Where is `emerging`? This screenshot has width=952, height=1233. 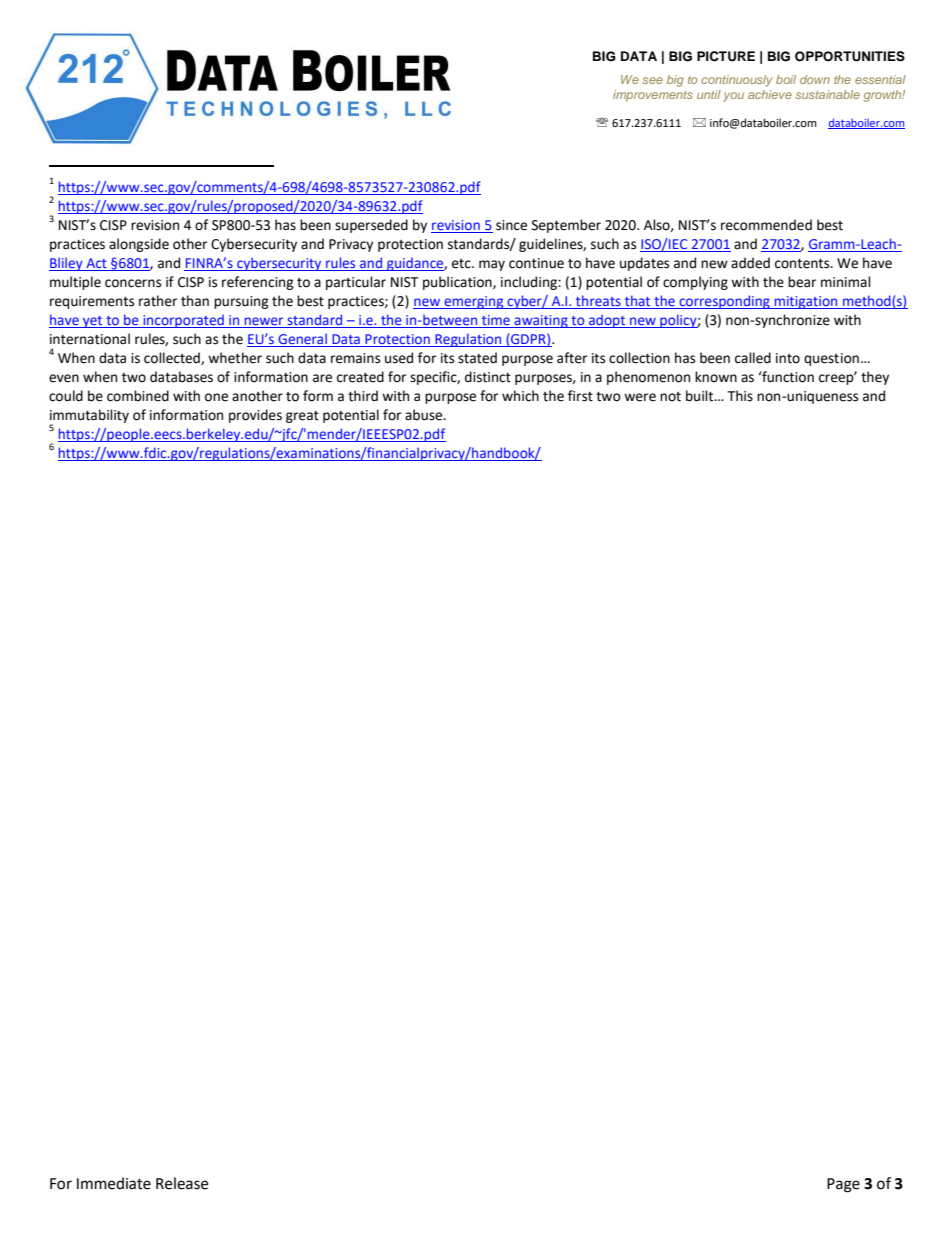
emerging is located at coordinates (474, 302).
